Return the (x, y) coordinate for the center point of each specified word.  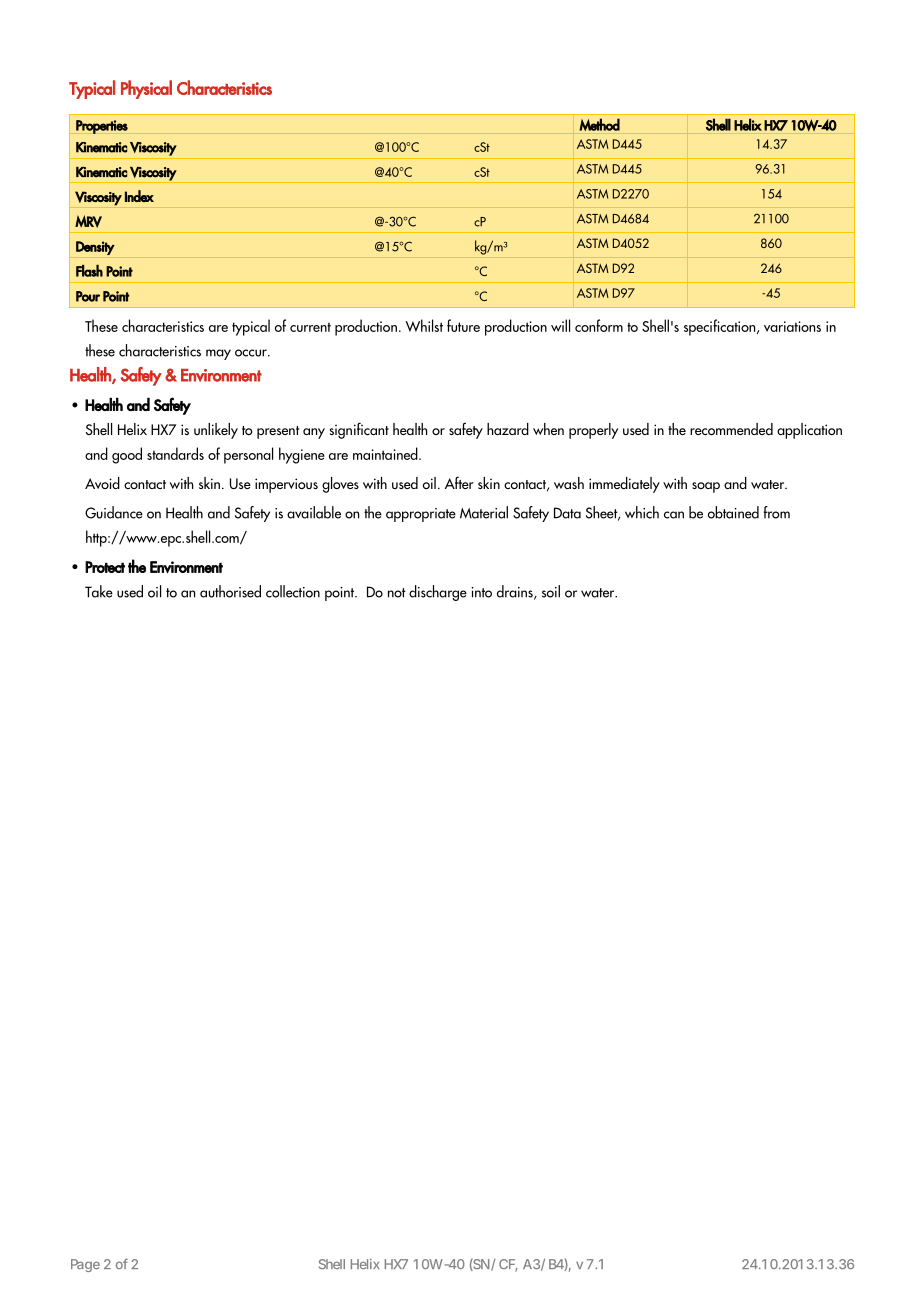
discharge (438, 593)
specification (721, 327)
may (218, 354)
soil (551, 591)
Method (599, 124)
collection (293, 591)
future (463, 325)
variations (792, 326)
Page (85, 1265)
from (777, 512)
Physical (146, 89)
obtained (733, 512)
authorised (230, 591)
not (397, 593)
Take (99, 591)
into (481, 592)
